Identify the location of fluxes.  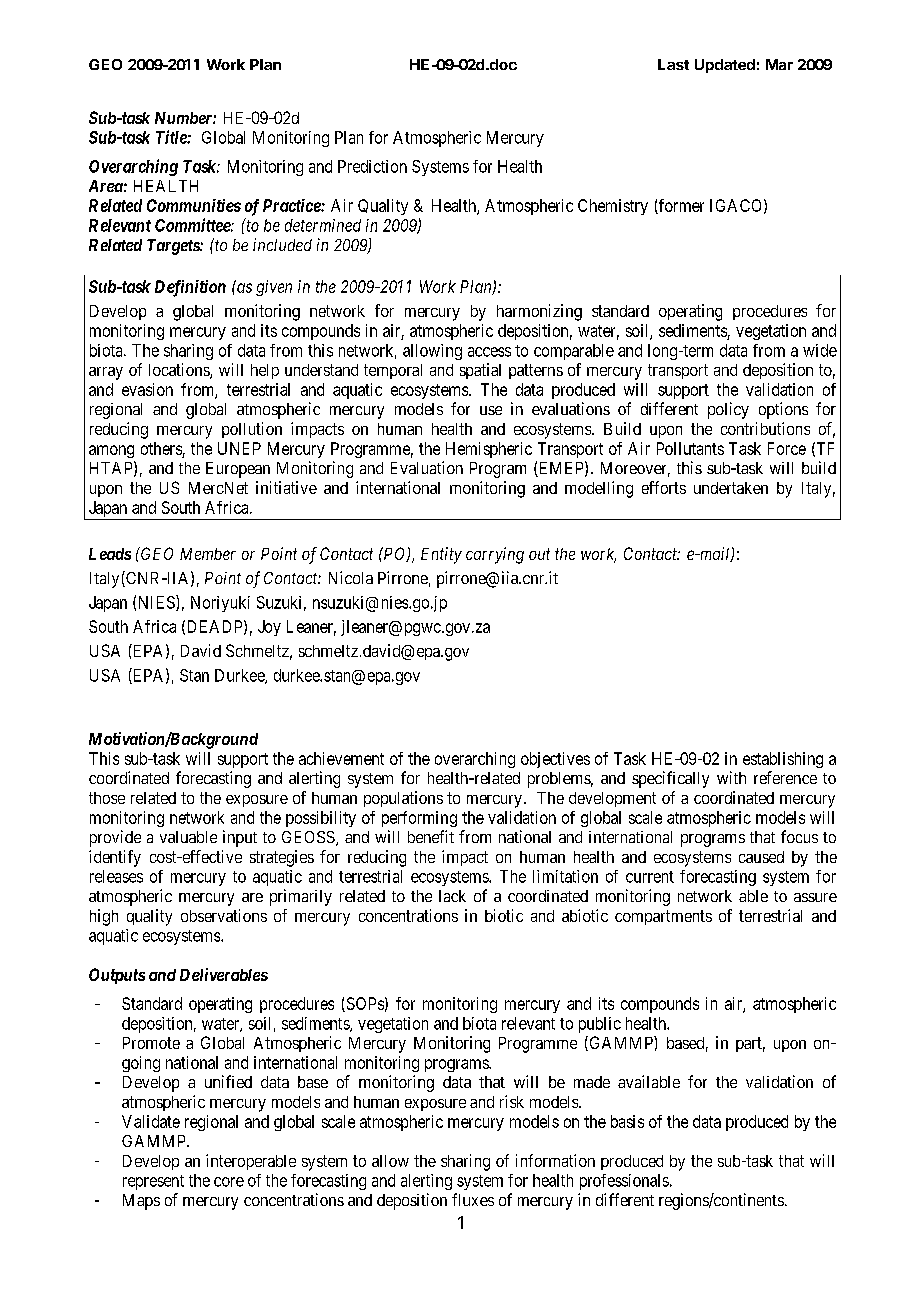
(473, 1199).
